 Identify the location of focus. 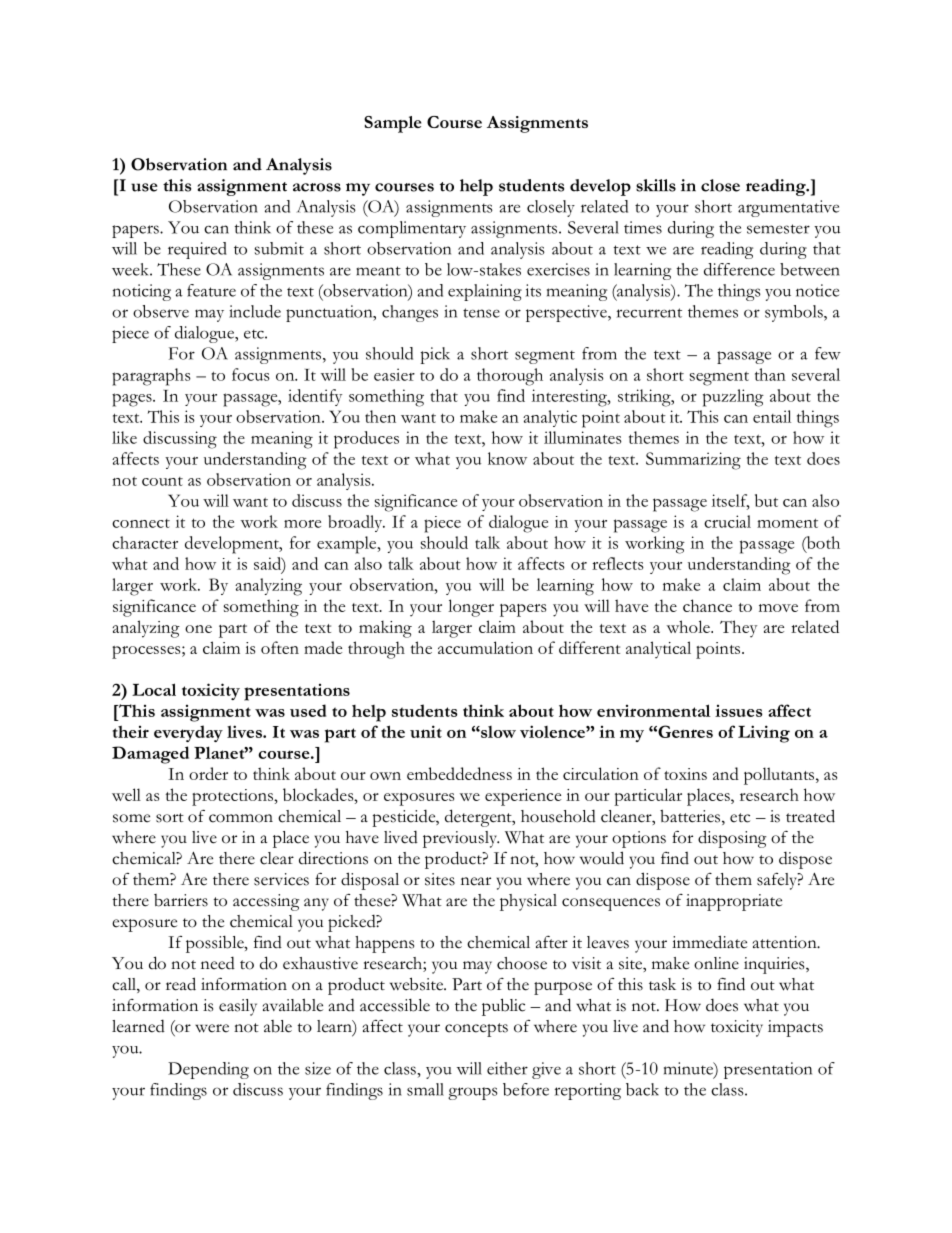
(251, 374).
